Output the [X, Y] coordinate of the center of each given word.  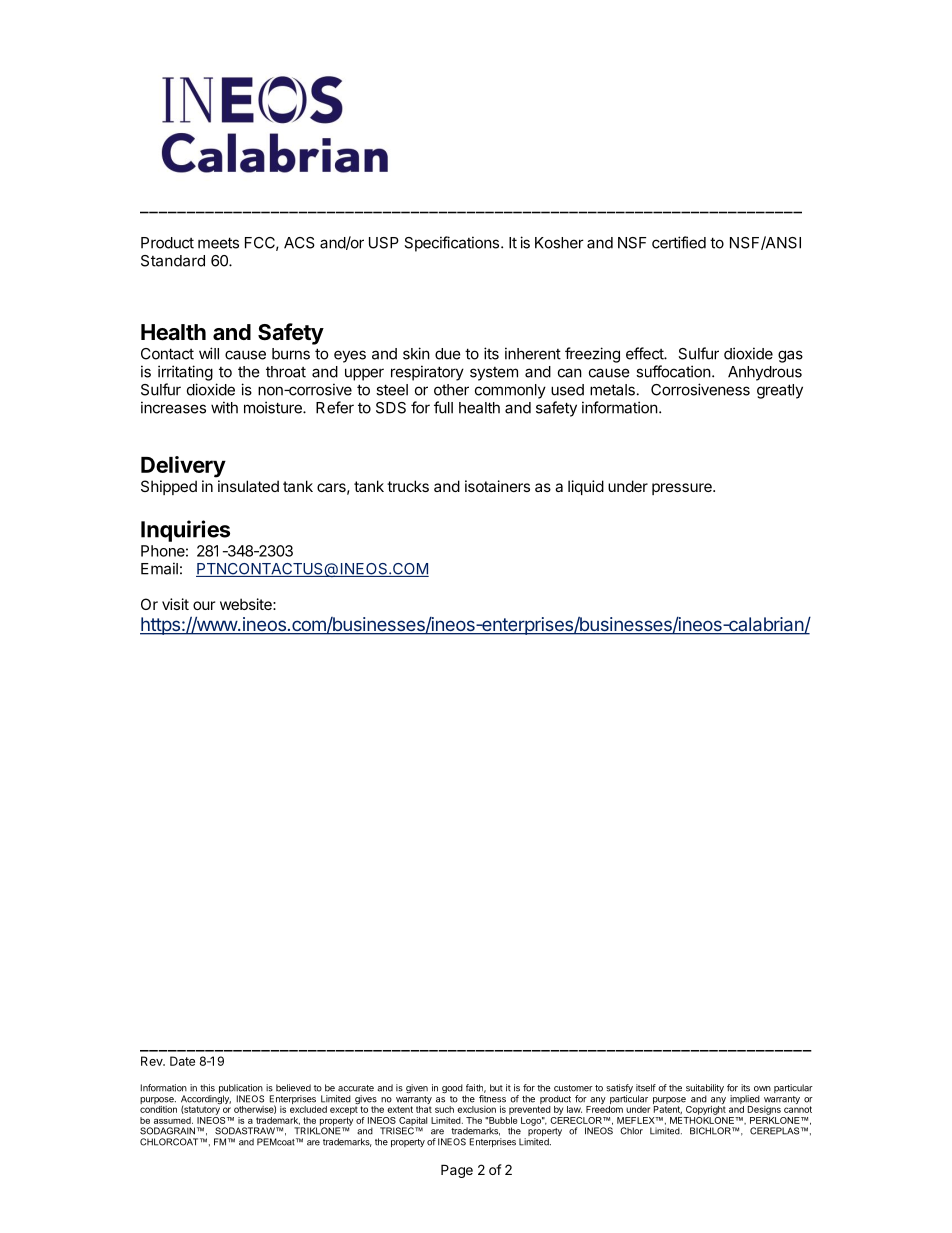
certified [679, 242]
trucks [408, 486]
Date [182, 1061]
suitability [705, 1090]
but [496, 1088]
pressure [683, 489]
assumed [173, 1120]
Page [457, 1171]
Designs [764, 1110]
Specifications [451, 244]
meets [218, 243]
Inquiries [185, 531]
